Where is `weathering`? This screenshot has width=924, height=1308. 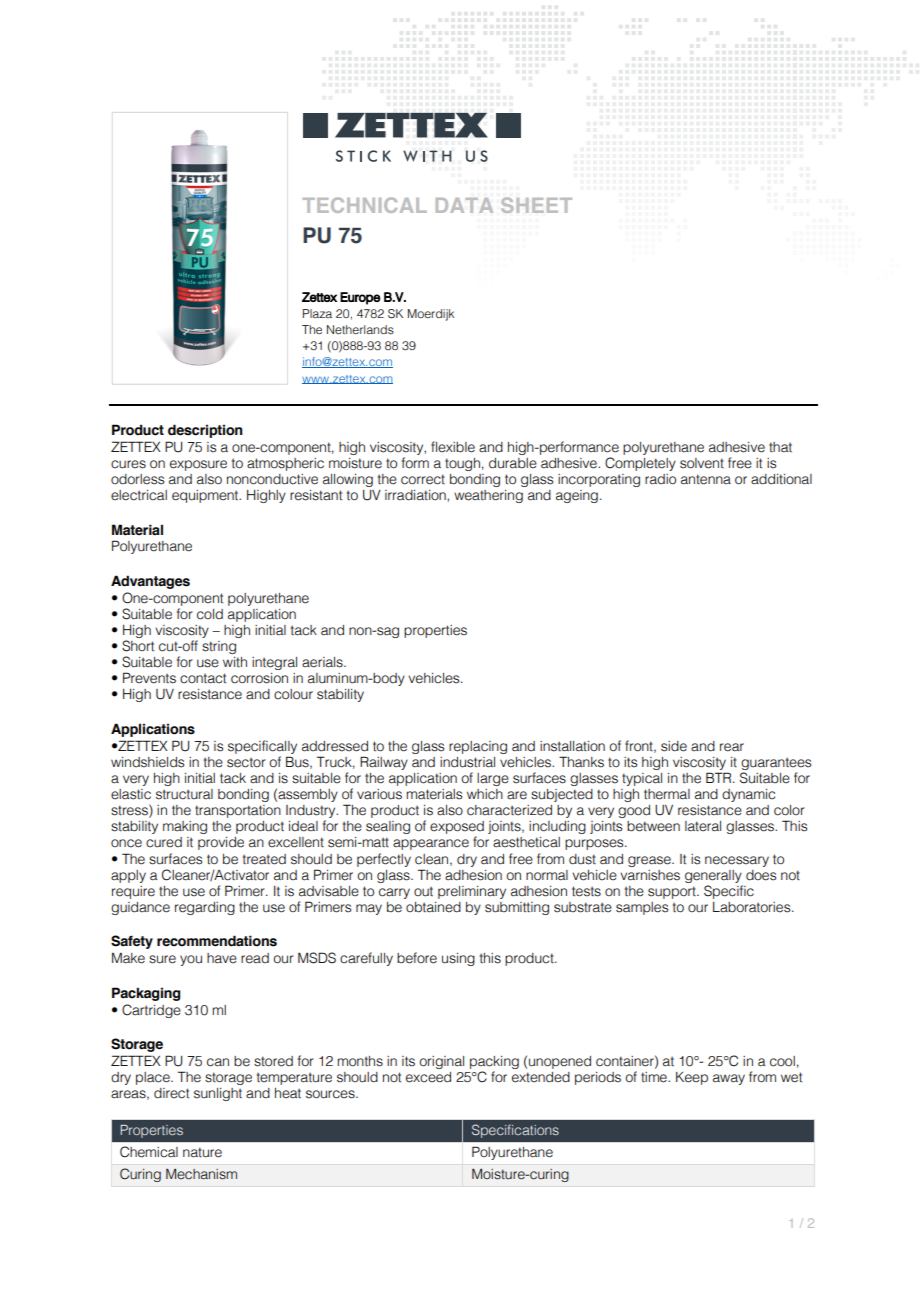 weathering is located at coordinates (488, 496).
